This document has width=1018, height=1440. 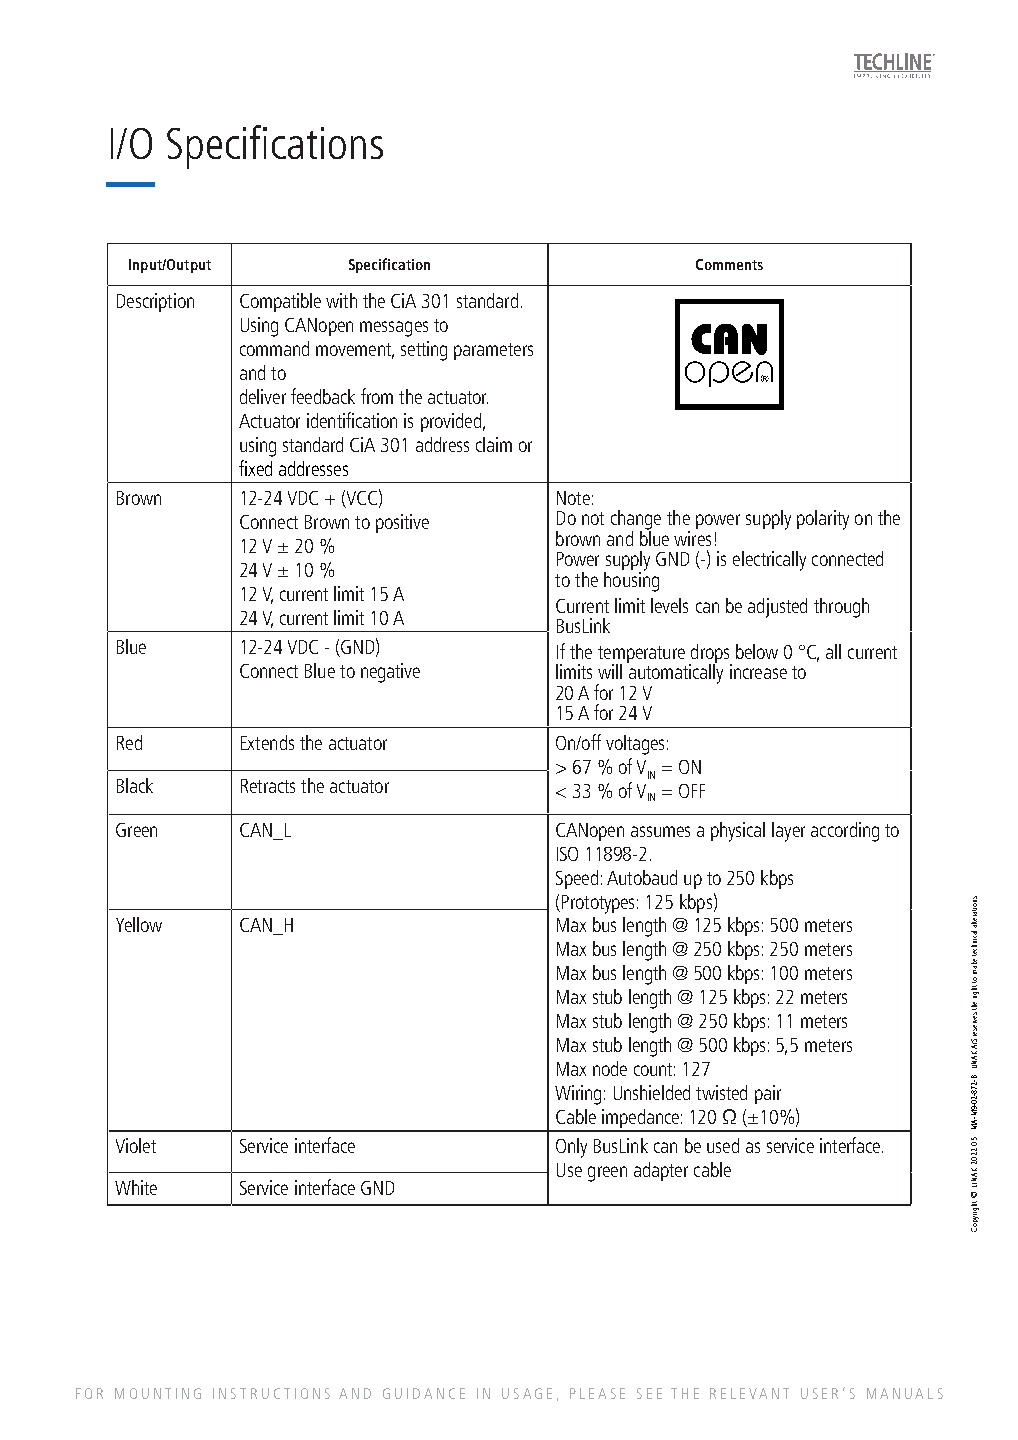 I want to click on GUIDANCE, so click(x=424, y=1393).
